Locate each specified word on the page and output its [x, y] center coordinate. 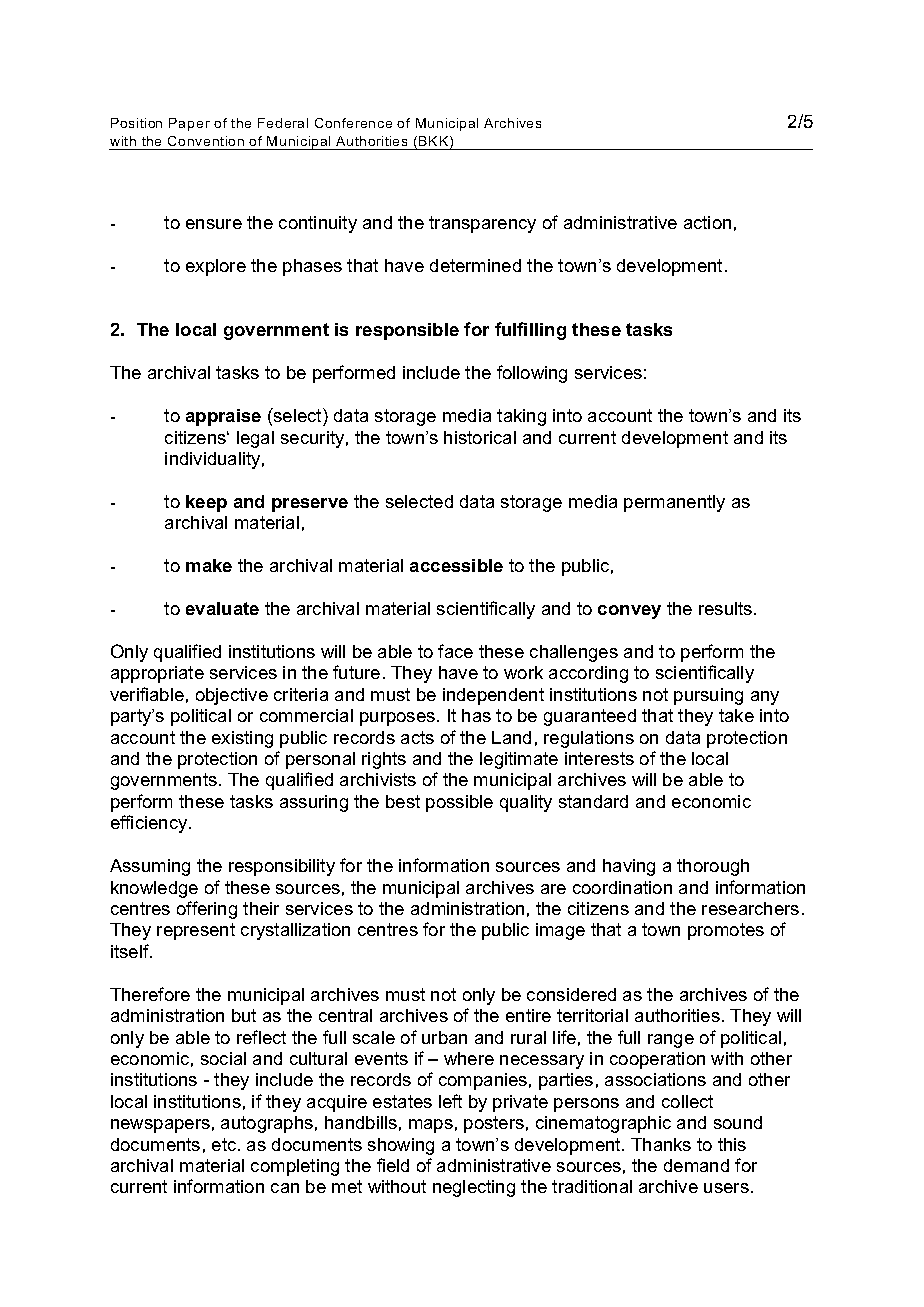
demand [696, 1165]
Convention [206, 141]
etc [224, 1144]
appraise [223, 417]
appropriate [157, 674]
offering [207, 910]
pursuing [708, 696]
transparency [482, 224]
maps [431, 1126]
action [707, 222]
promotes [726, 931]
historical [480, 437]
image [560, 931]
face [455, 651]
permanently [674, 503]
